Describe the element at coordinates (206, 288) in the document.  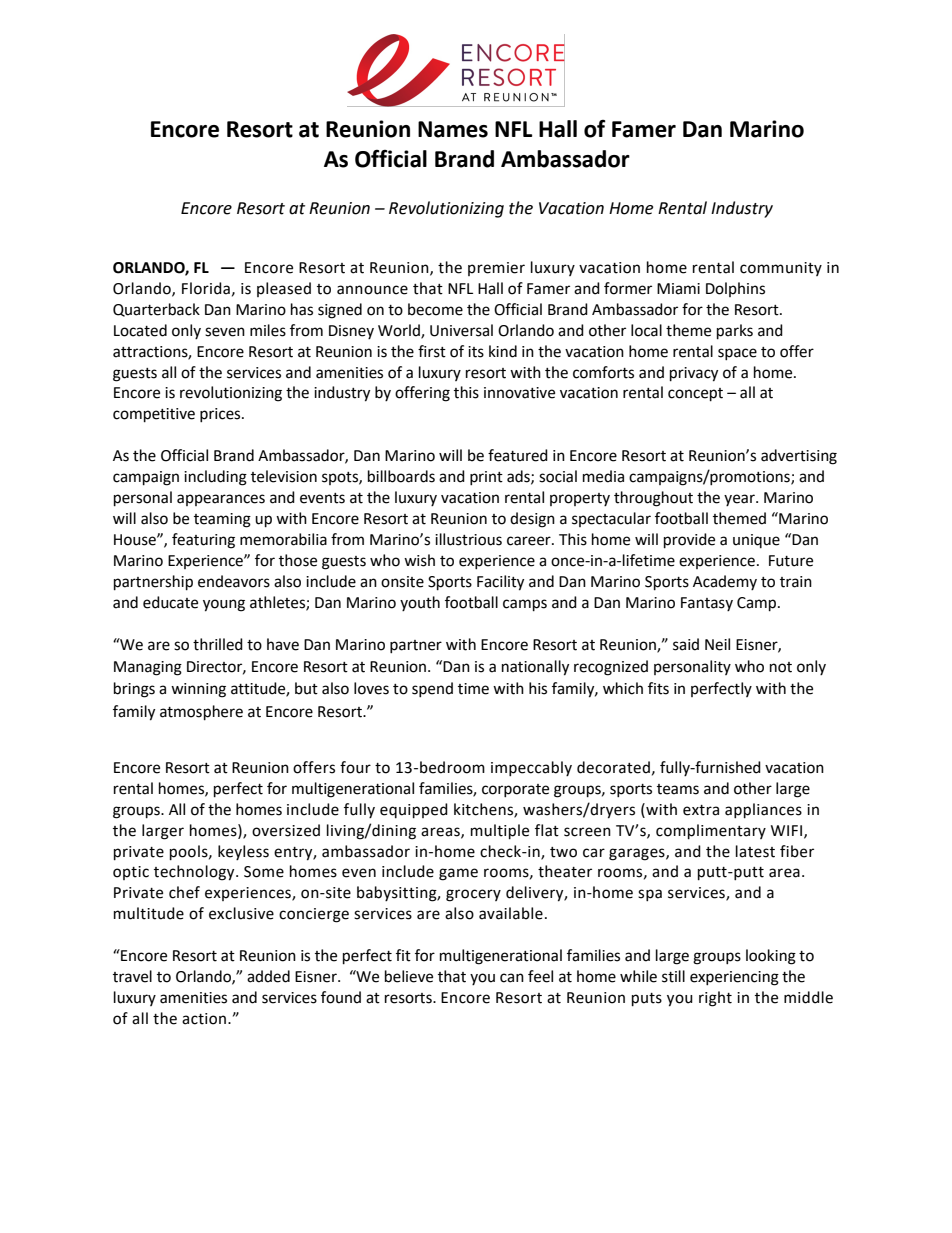
I see `Florida` at that location.
